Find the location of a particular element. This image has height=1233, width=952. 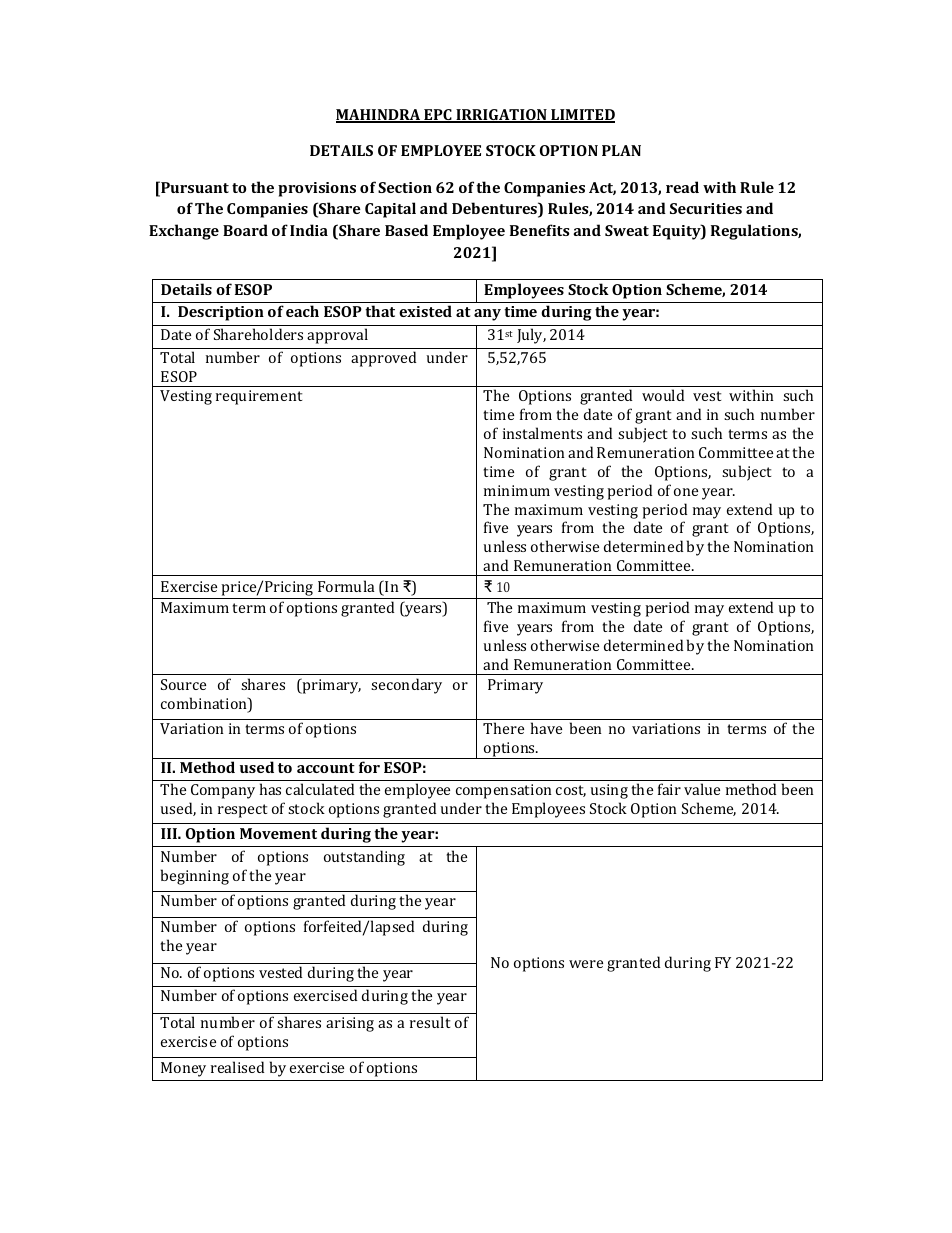

were is located at coordinates (586, 964).
